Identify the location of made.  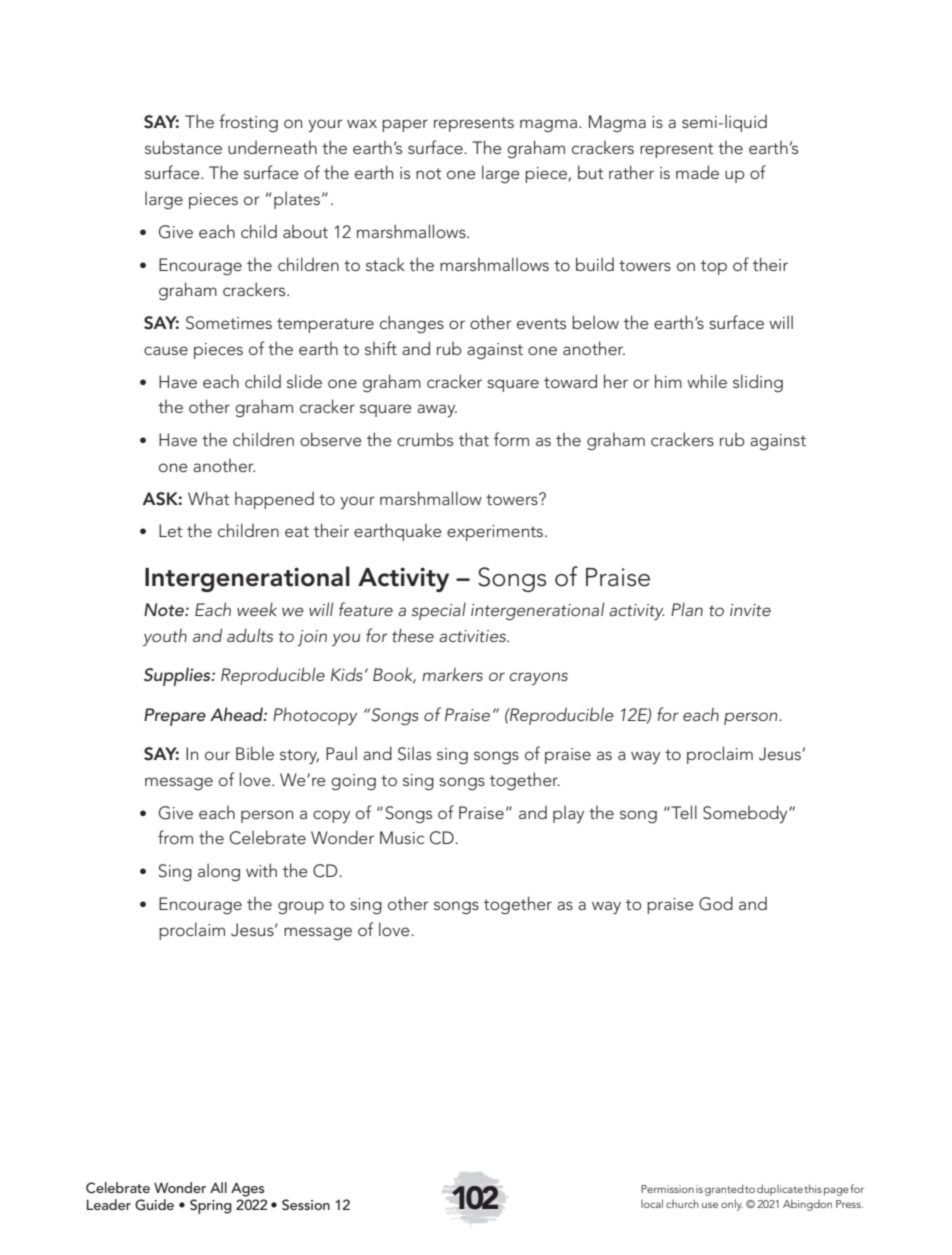
(697, 172).
